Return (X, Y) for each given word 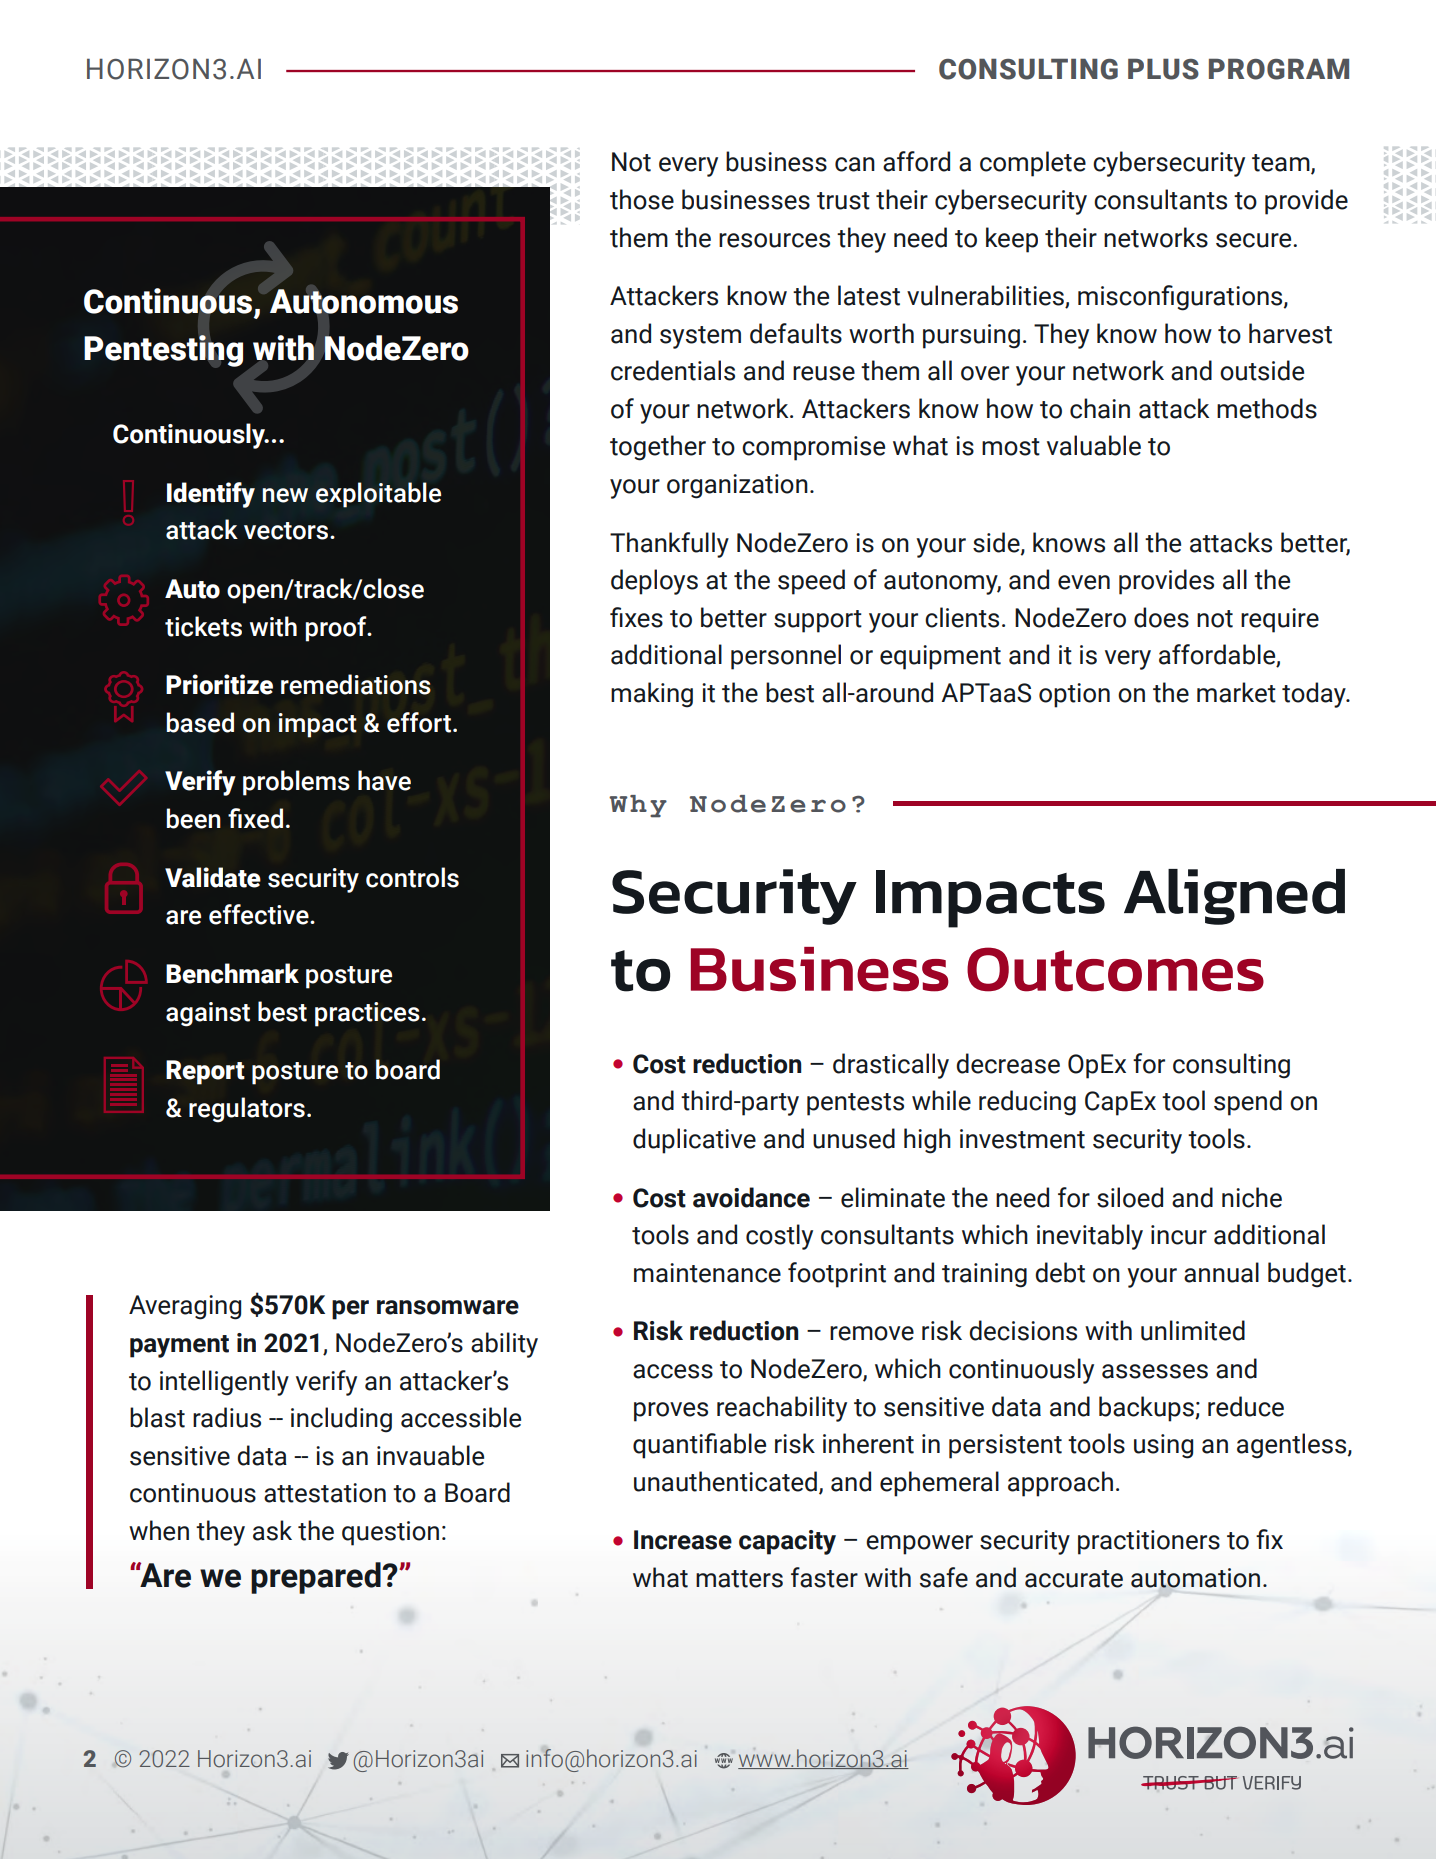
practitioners (1149, 1542)
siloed (1130, 1197)
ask (272, 1530)
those (642, 199)
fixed (255, 818)
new (285, 495)
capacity (787, 1542)
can (855, 164)
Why (638, 806)
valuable (1094, 445)
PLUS (1163, 69)
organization (737, 486)
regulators (247, 1110)
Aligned (1234, 897)
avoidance (751, 1197)
